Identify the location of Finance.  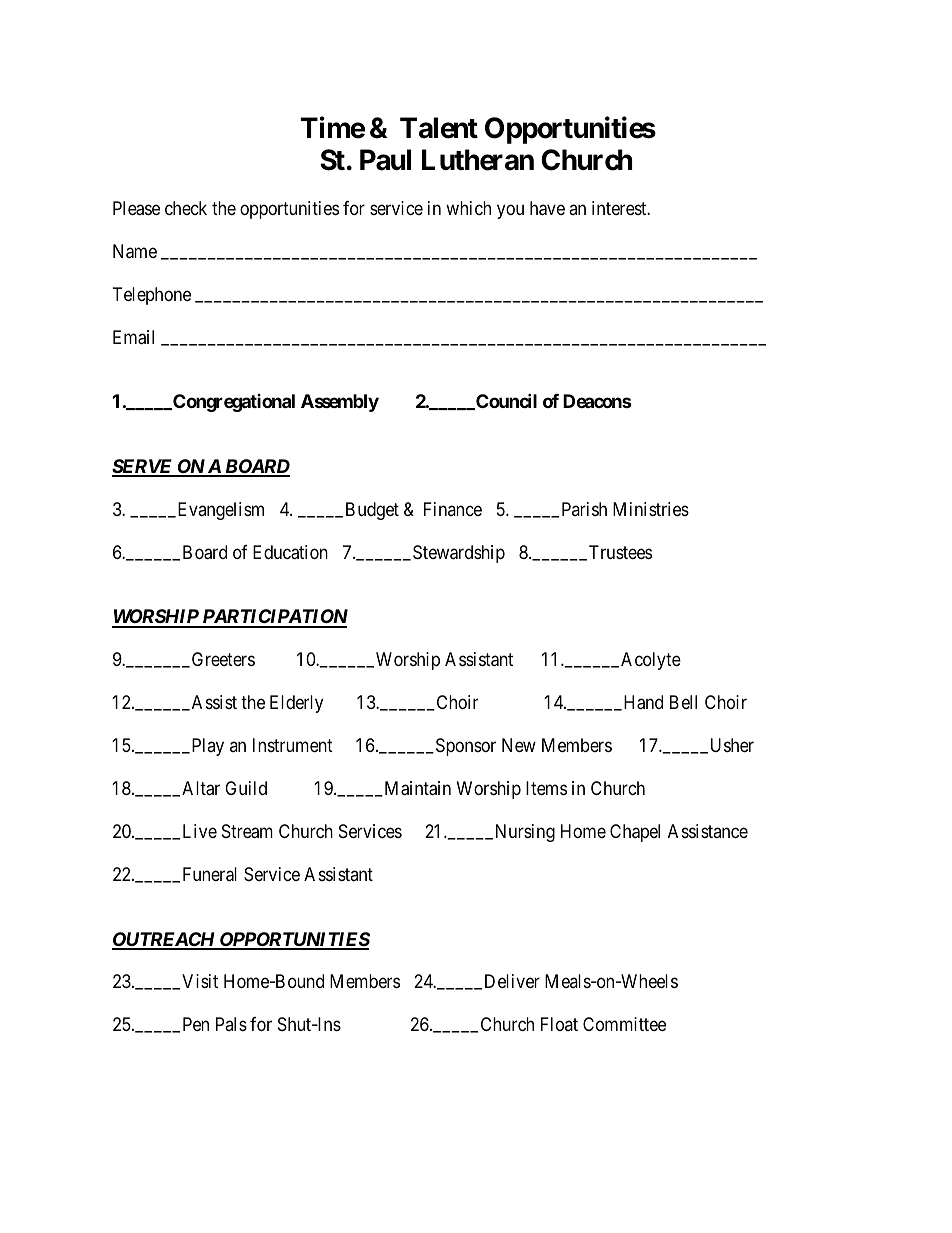
(453, 509).
